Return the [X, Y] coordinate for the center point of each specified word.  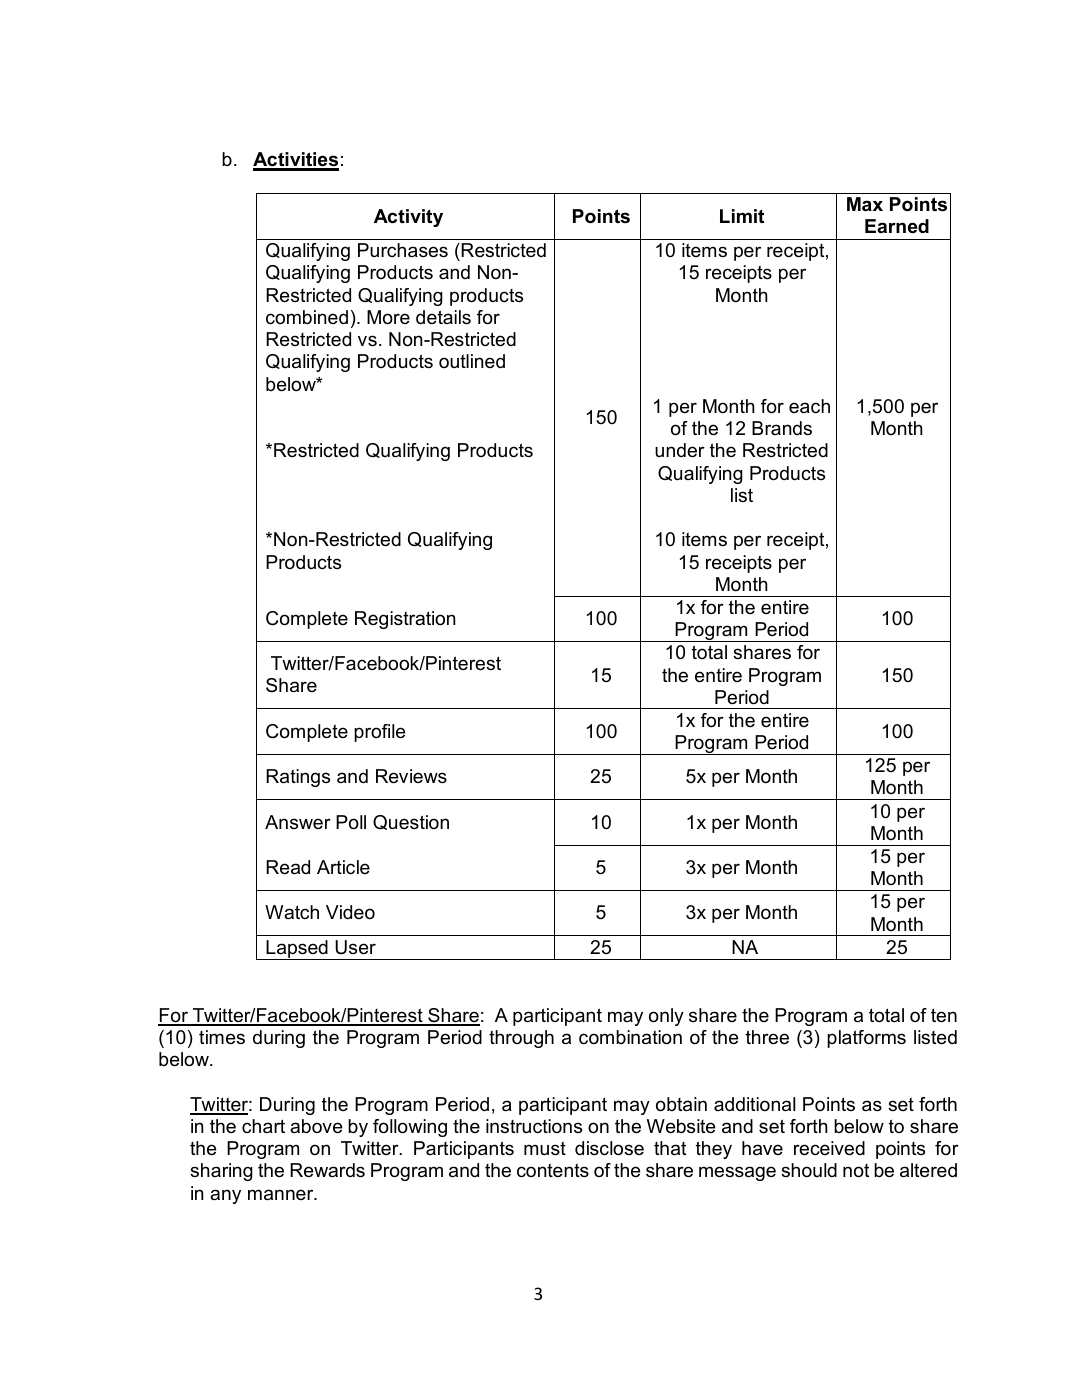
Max [865, 204]
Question [411, 822]
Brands [782, 428]
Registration [405, 620]
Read [288, 867]
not [856, 1171]
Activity [408, 218]
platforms [866, 1039]
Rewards [327, 1170]
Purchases [403, 250]
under [680, 450]
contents [553, 1170]
